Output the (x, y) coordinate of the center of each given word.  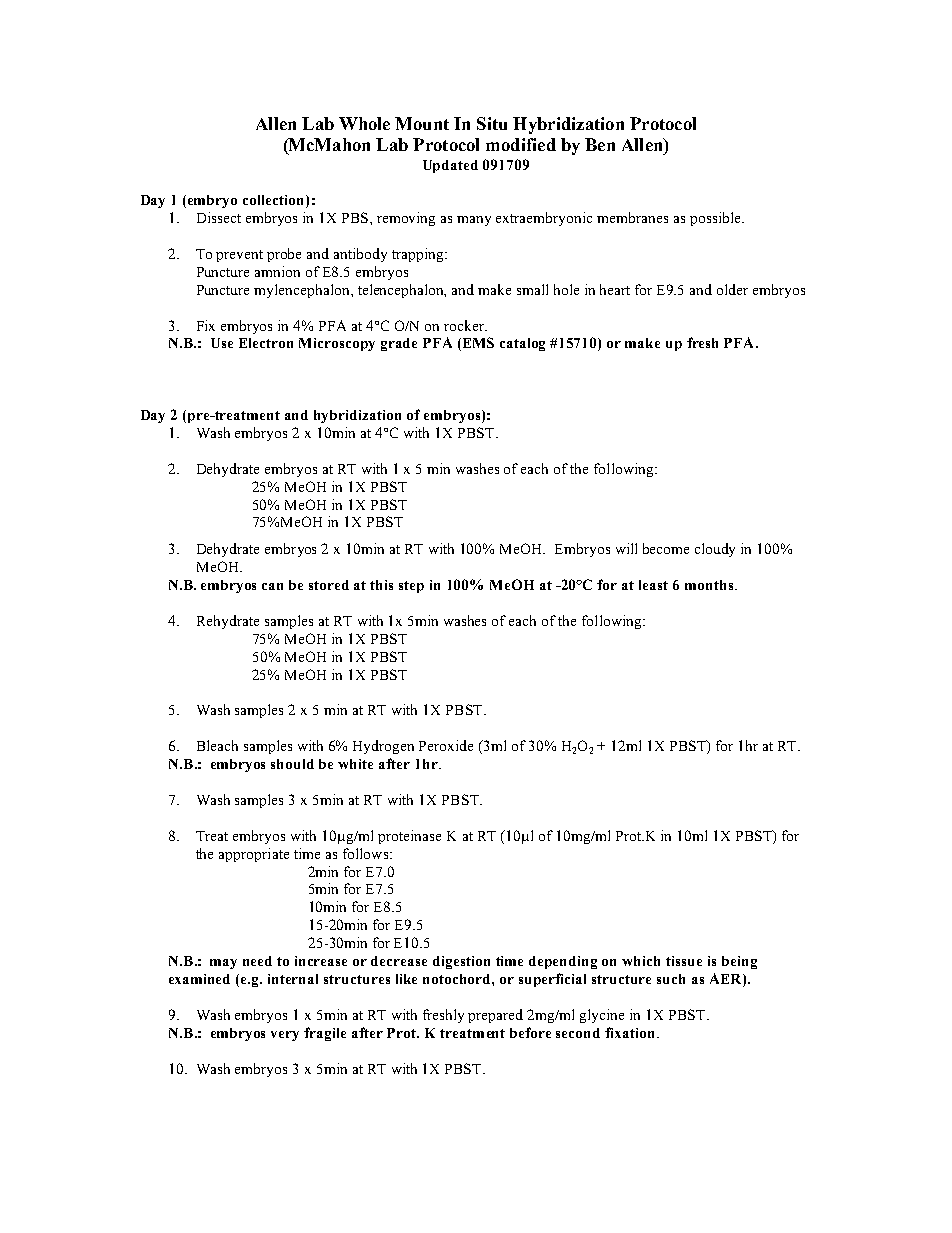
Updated (450, 166)
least (653, 585)
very (285, 1036)
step (411, 587)
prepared (495, 1016)
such (671, 979)
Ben (600, 144)
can (272, 586)
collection (275, 201)
